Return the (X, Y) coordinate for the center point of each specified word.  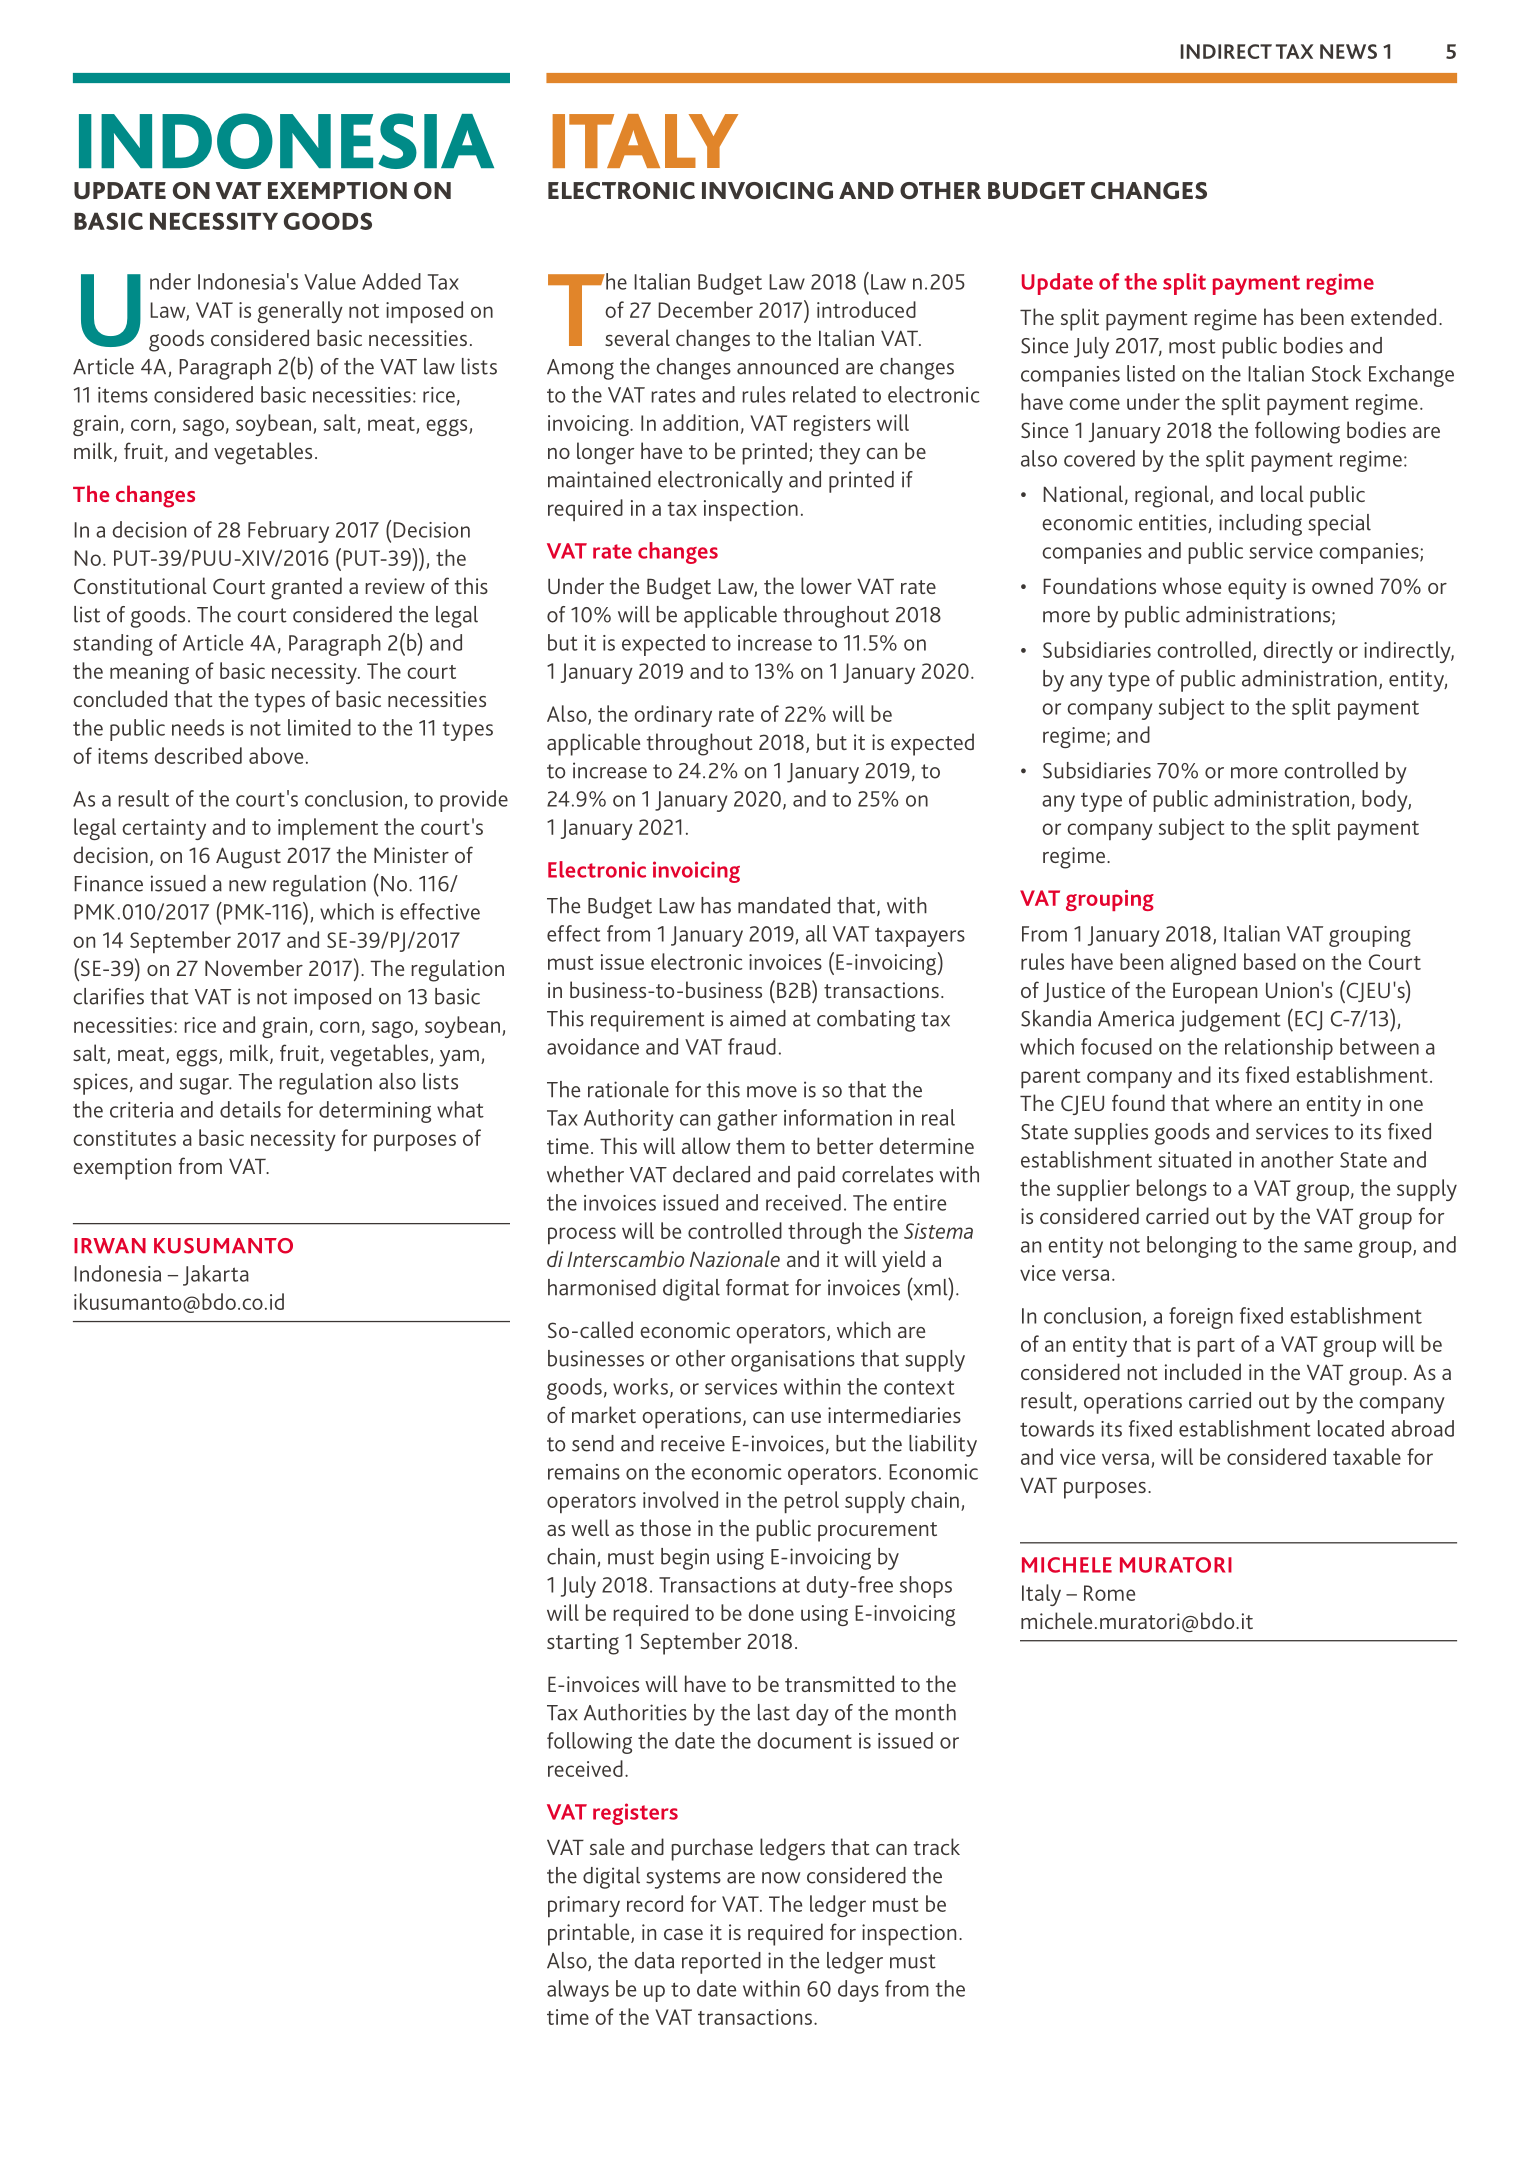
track (937, 1846)
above (276, 755)
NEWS (1348, 51)
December (705, 309)
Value (330, 281)
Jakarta (216, 1275)
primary (584, 1906)
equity (1257, 589)
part (1216, 1347)
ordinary (673, 716)
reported (721, 1963)
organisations (793, 1361)
